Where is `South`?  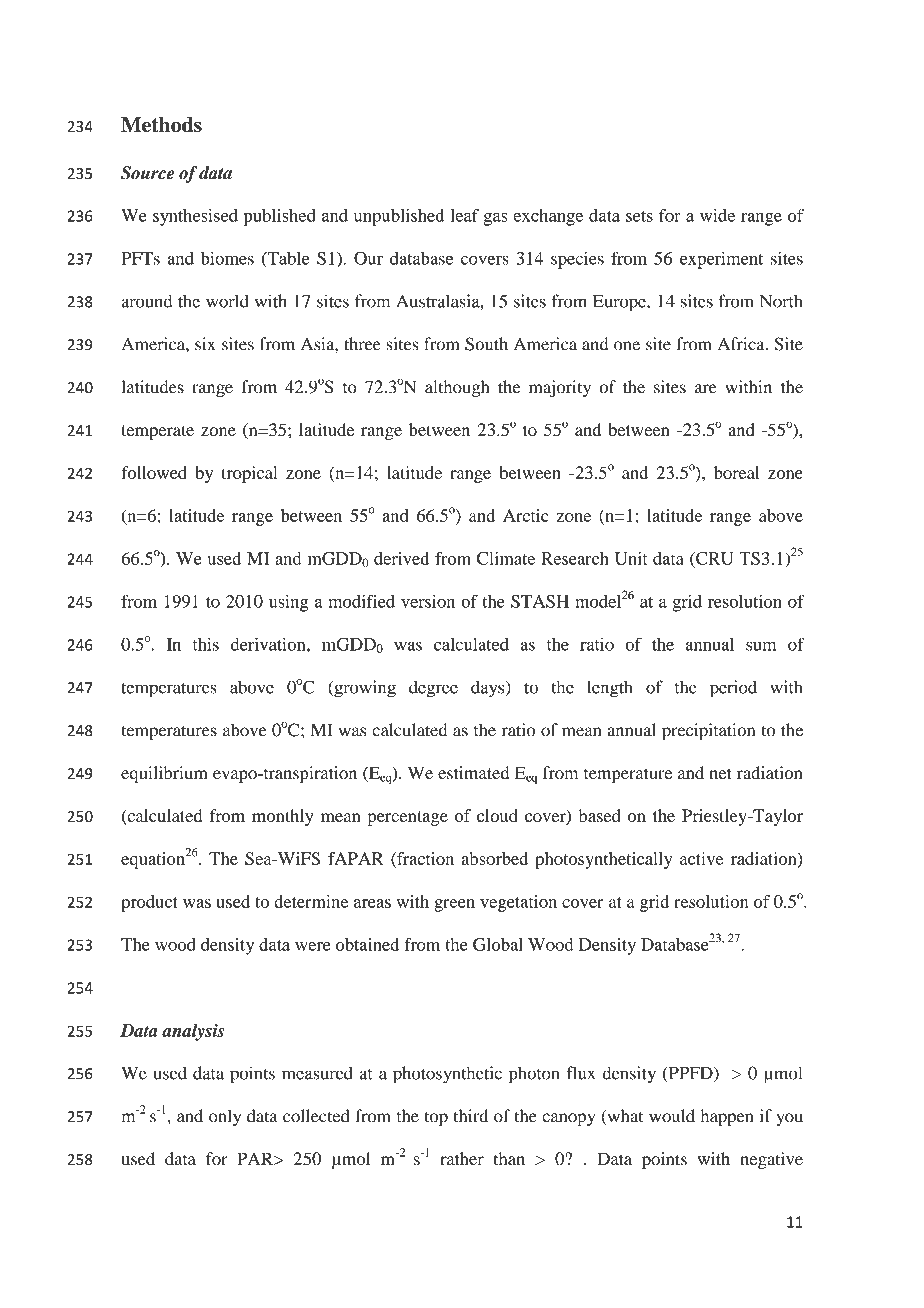 South is located at coordinates (486, 344).
